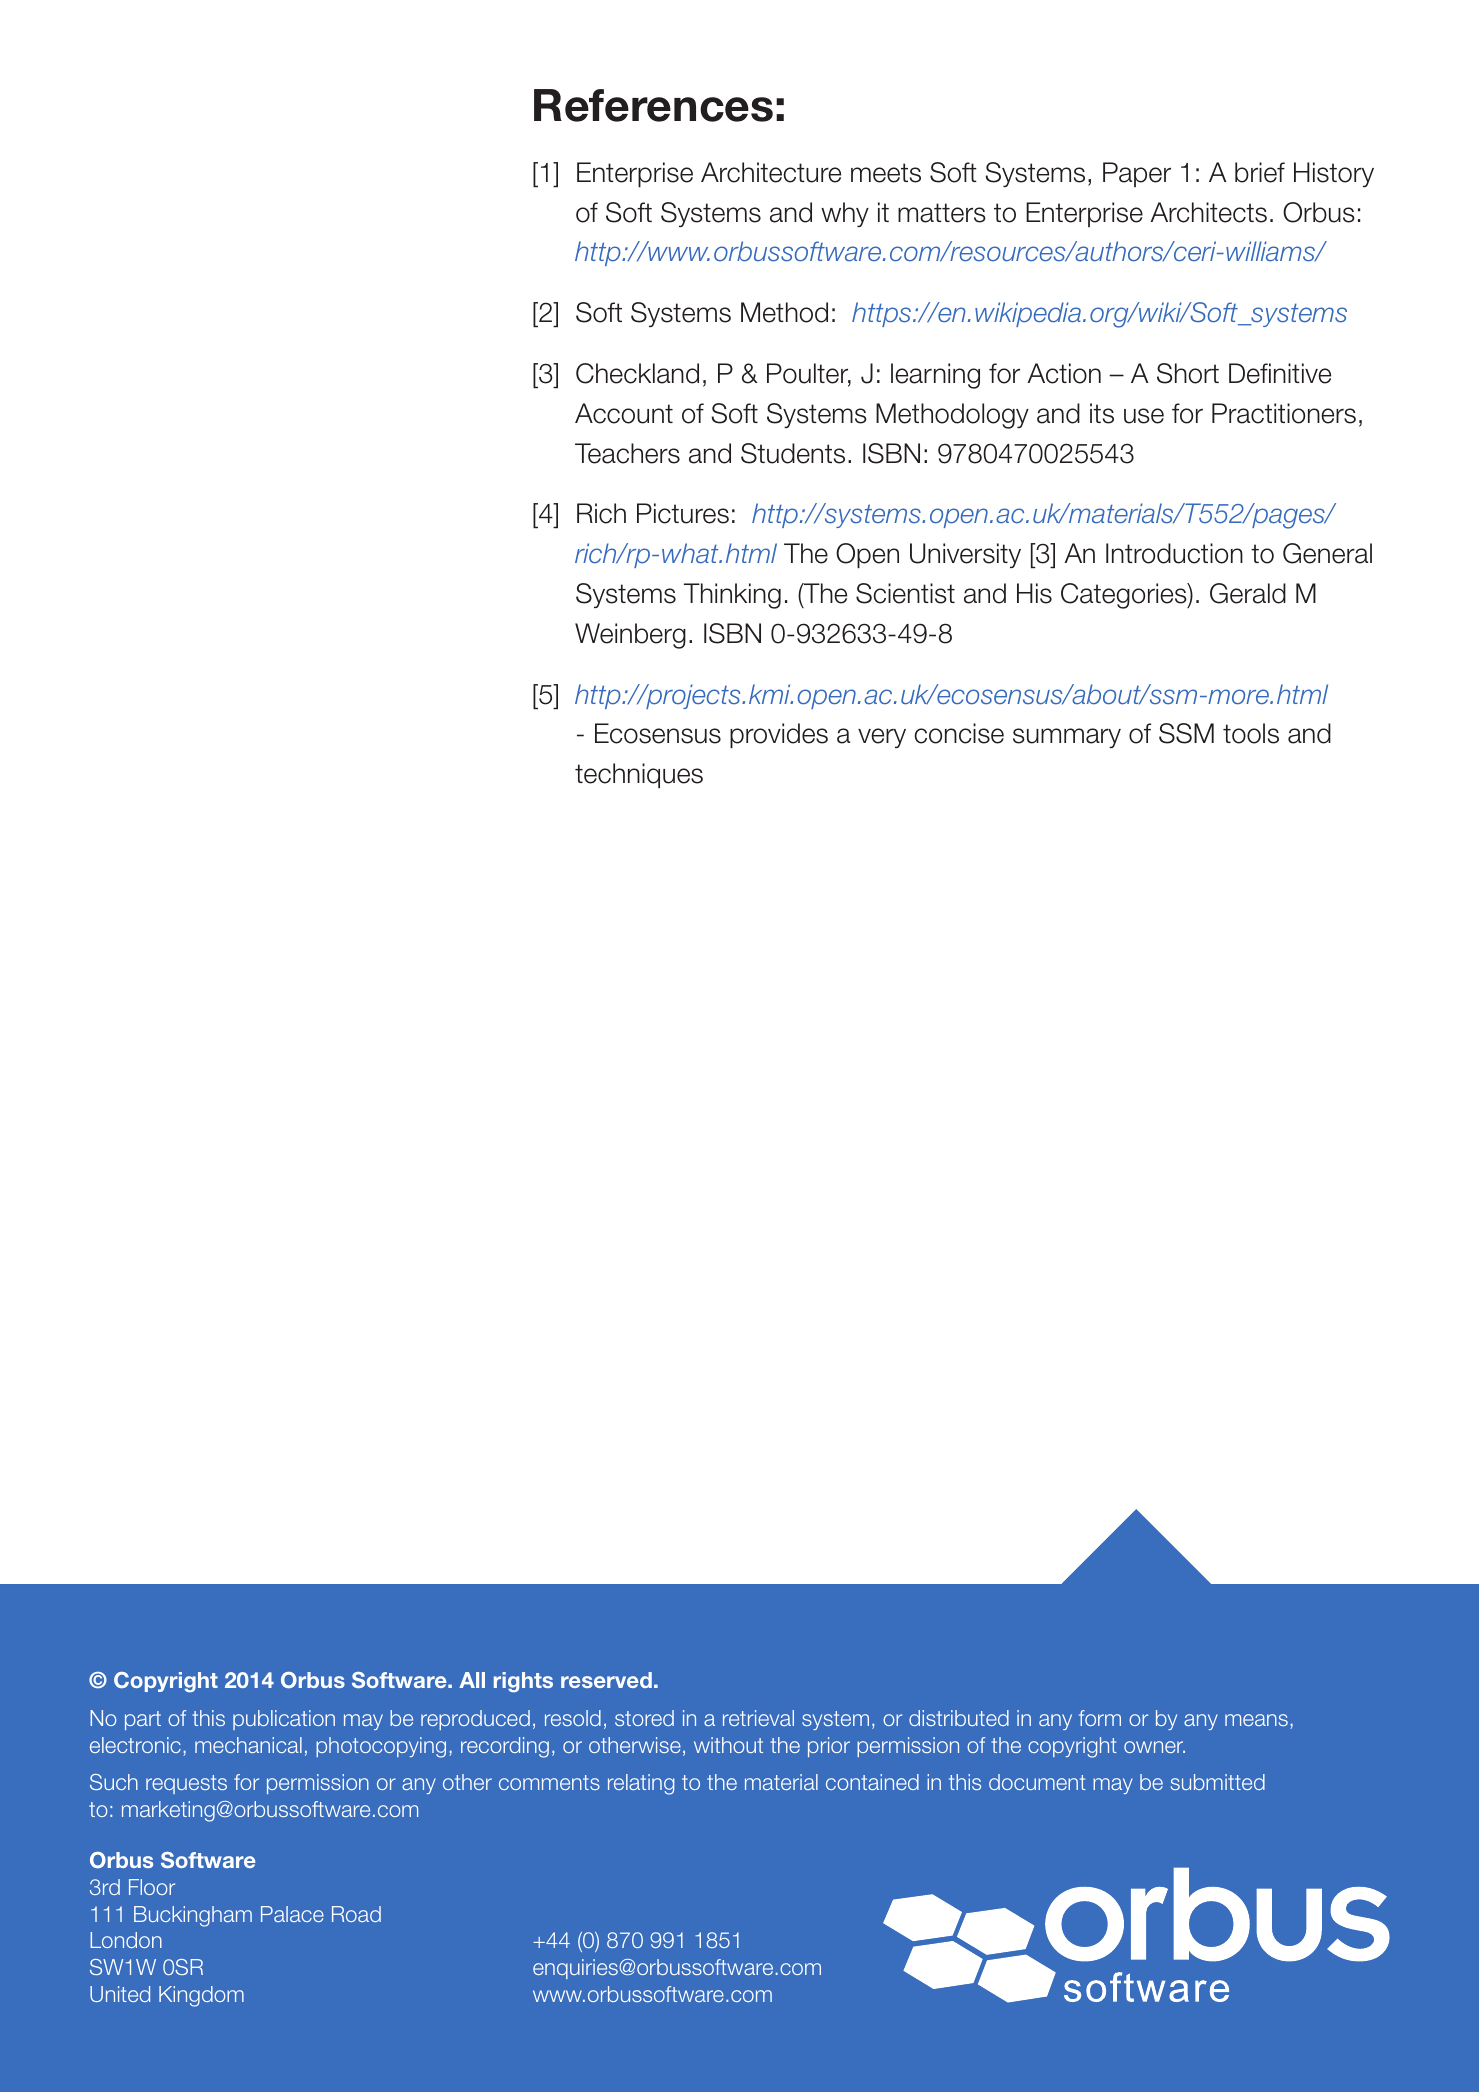 The width and height of the page is (1479, 2092). I want to click on Paper, so click(1137, 174).
